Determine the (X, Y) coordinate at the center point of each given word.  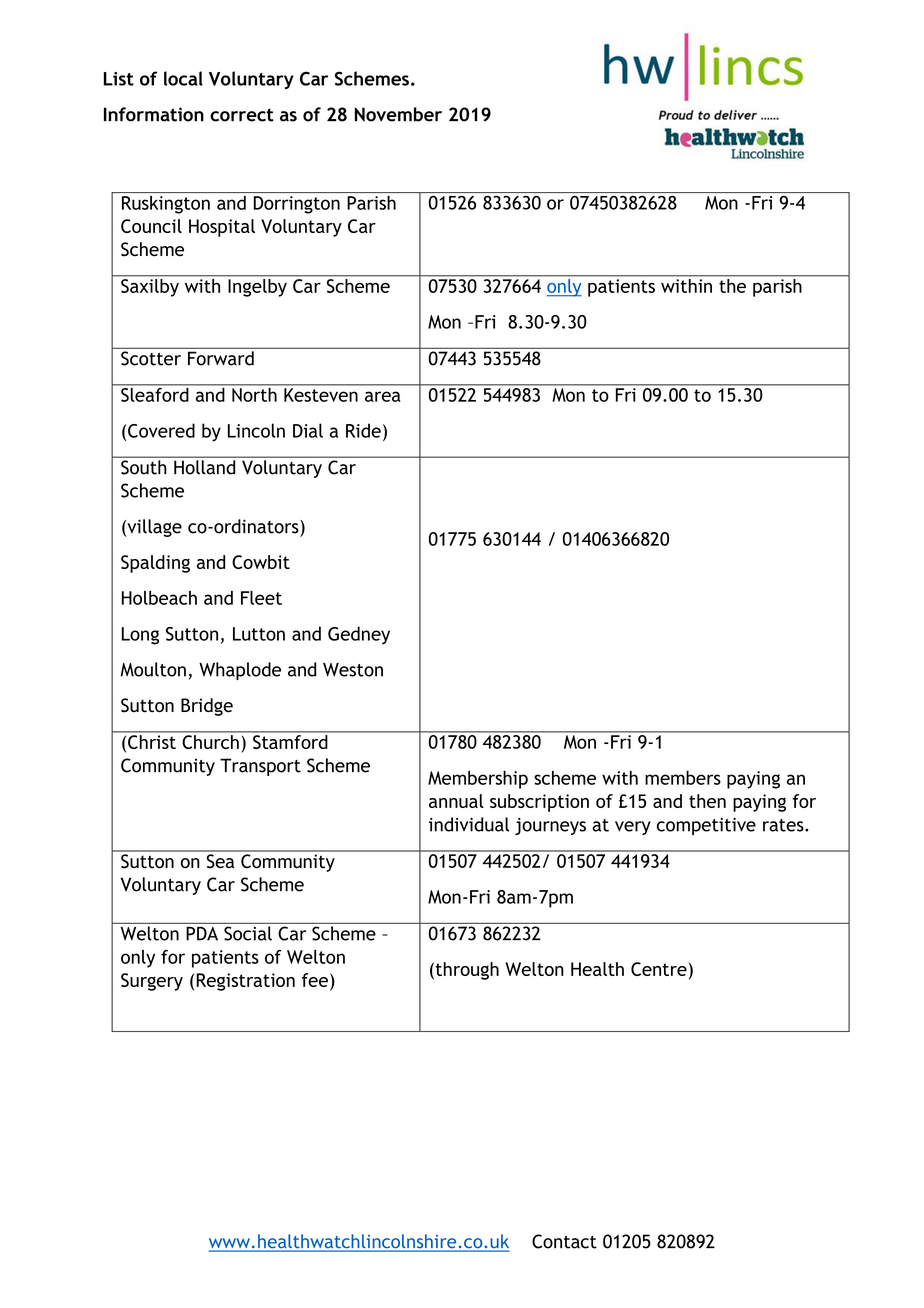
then (707, 801)
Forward (221, 358)
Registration (245, 982)
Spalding (155, 564)
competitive (706, 826)
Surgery (152, 982)
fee (315, 980)
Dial (308, 430)
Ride (363, 430)
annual (456, 801)
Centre (659, 969)
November (398, 114)
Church (211, 742)
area (383, 396)
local (183, 78)
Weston (353, 670)
